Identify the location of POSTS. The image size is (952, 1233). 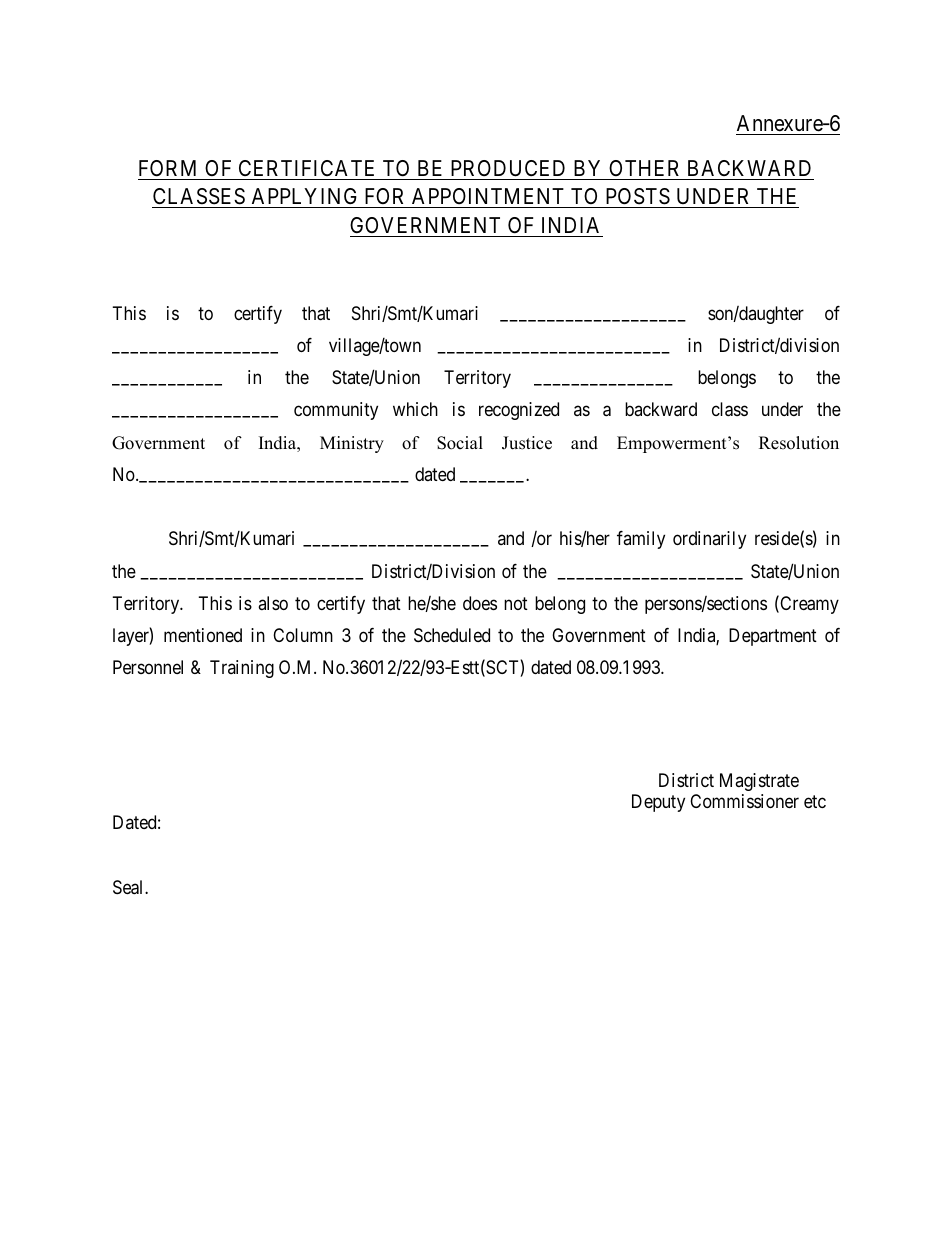
(637, 198).
